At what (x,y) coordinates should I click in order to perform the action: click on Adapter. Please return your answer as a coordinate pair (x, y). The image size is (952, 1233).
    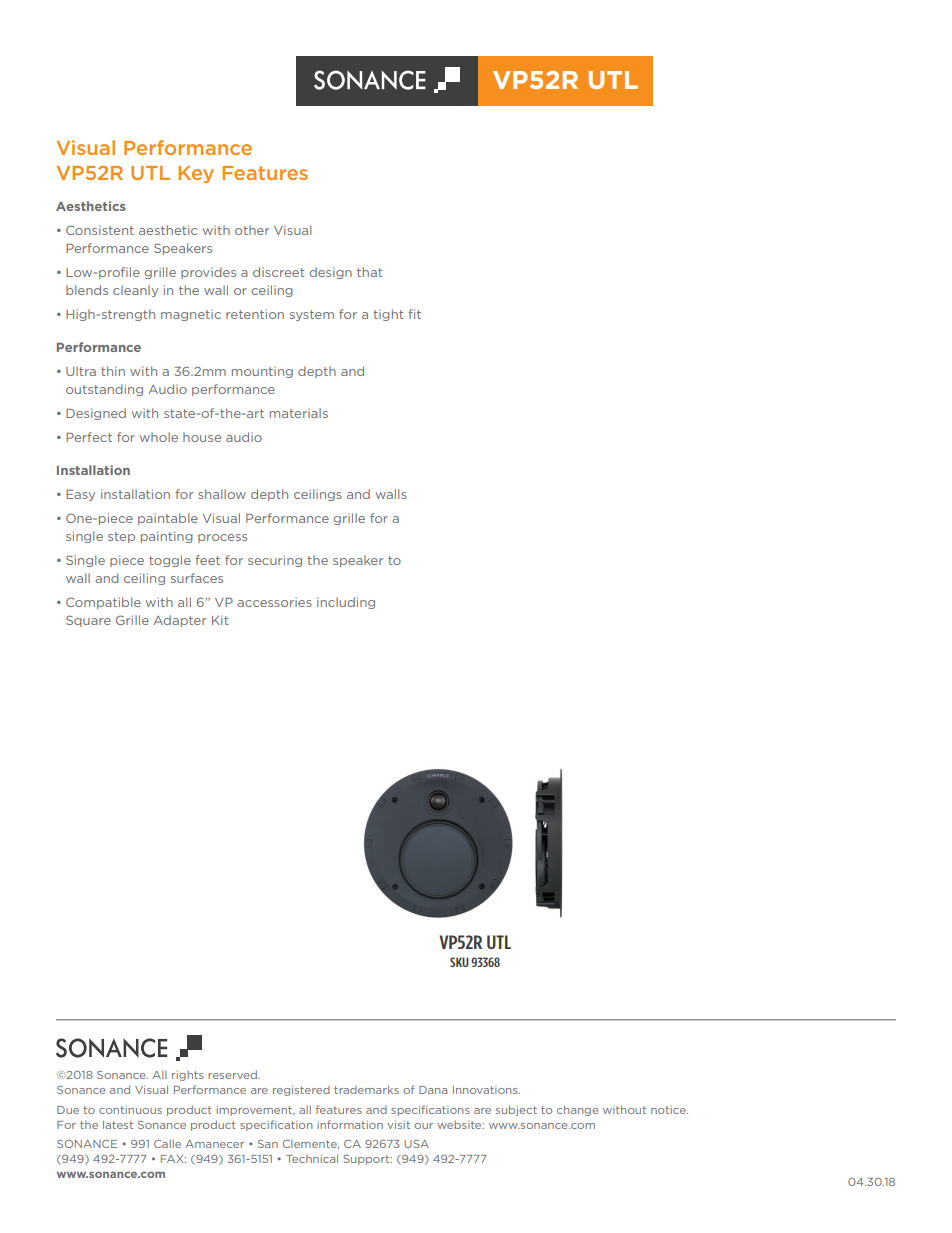
    Looking at the image, I should click on (180, 621).
